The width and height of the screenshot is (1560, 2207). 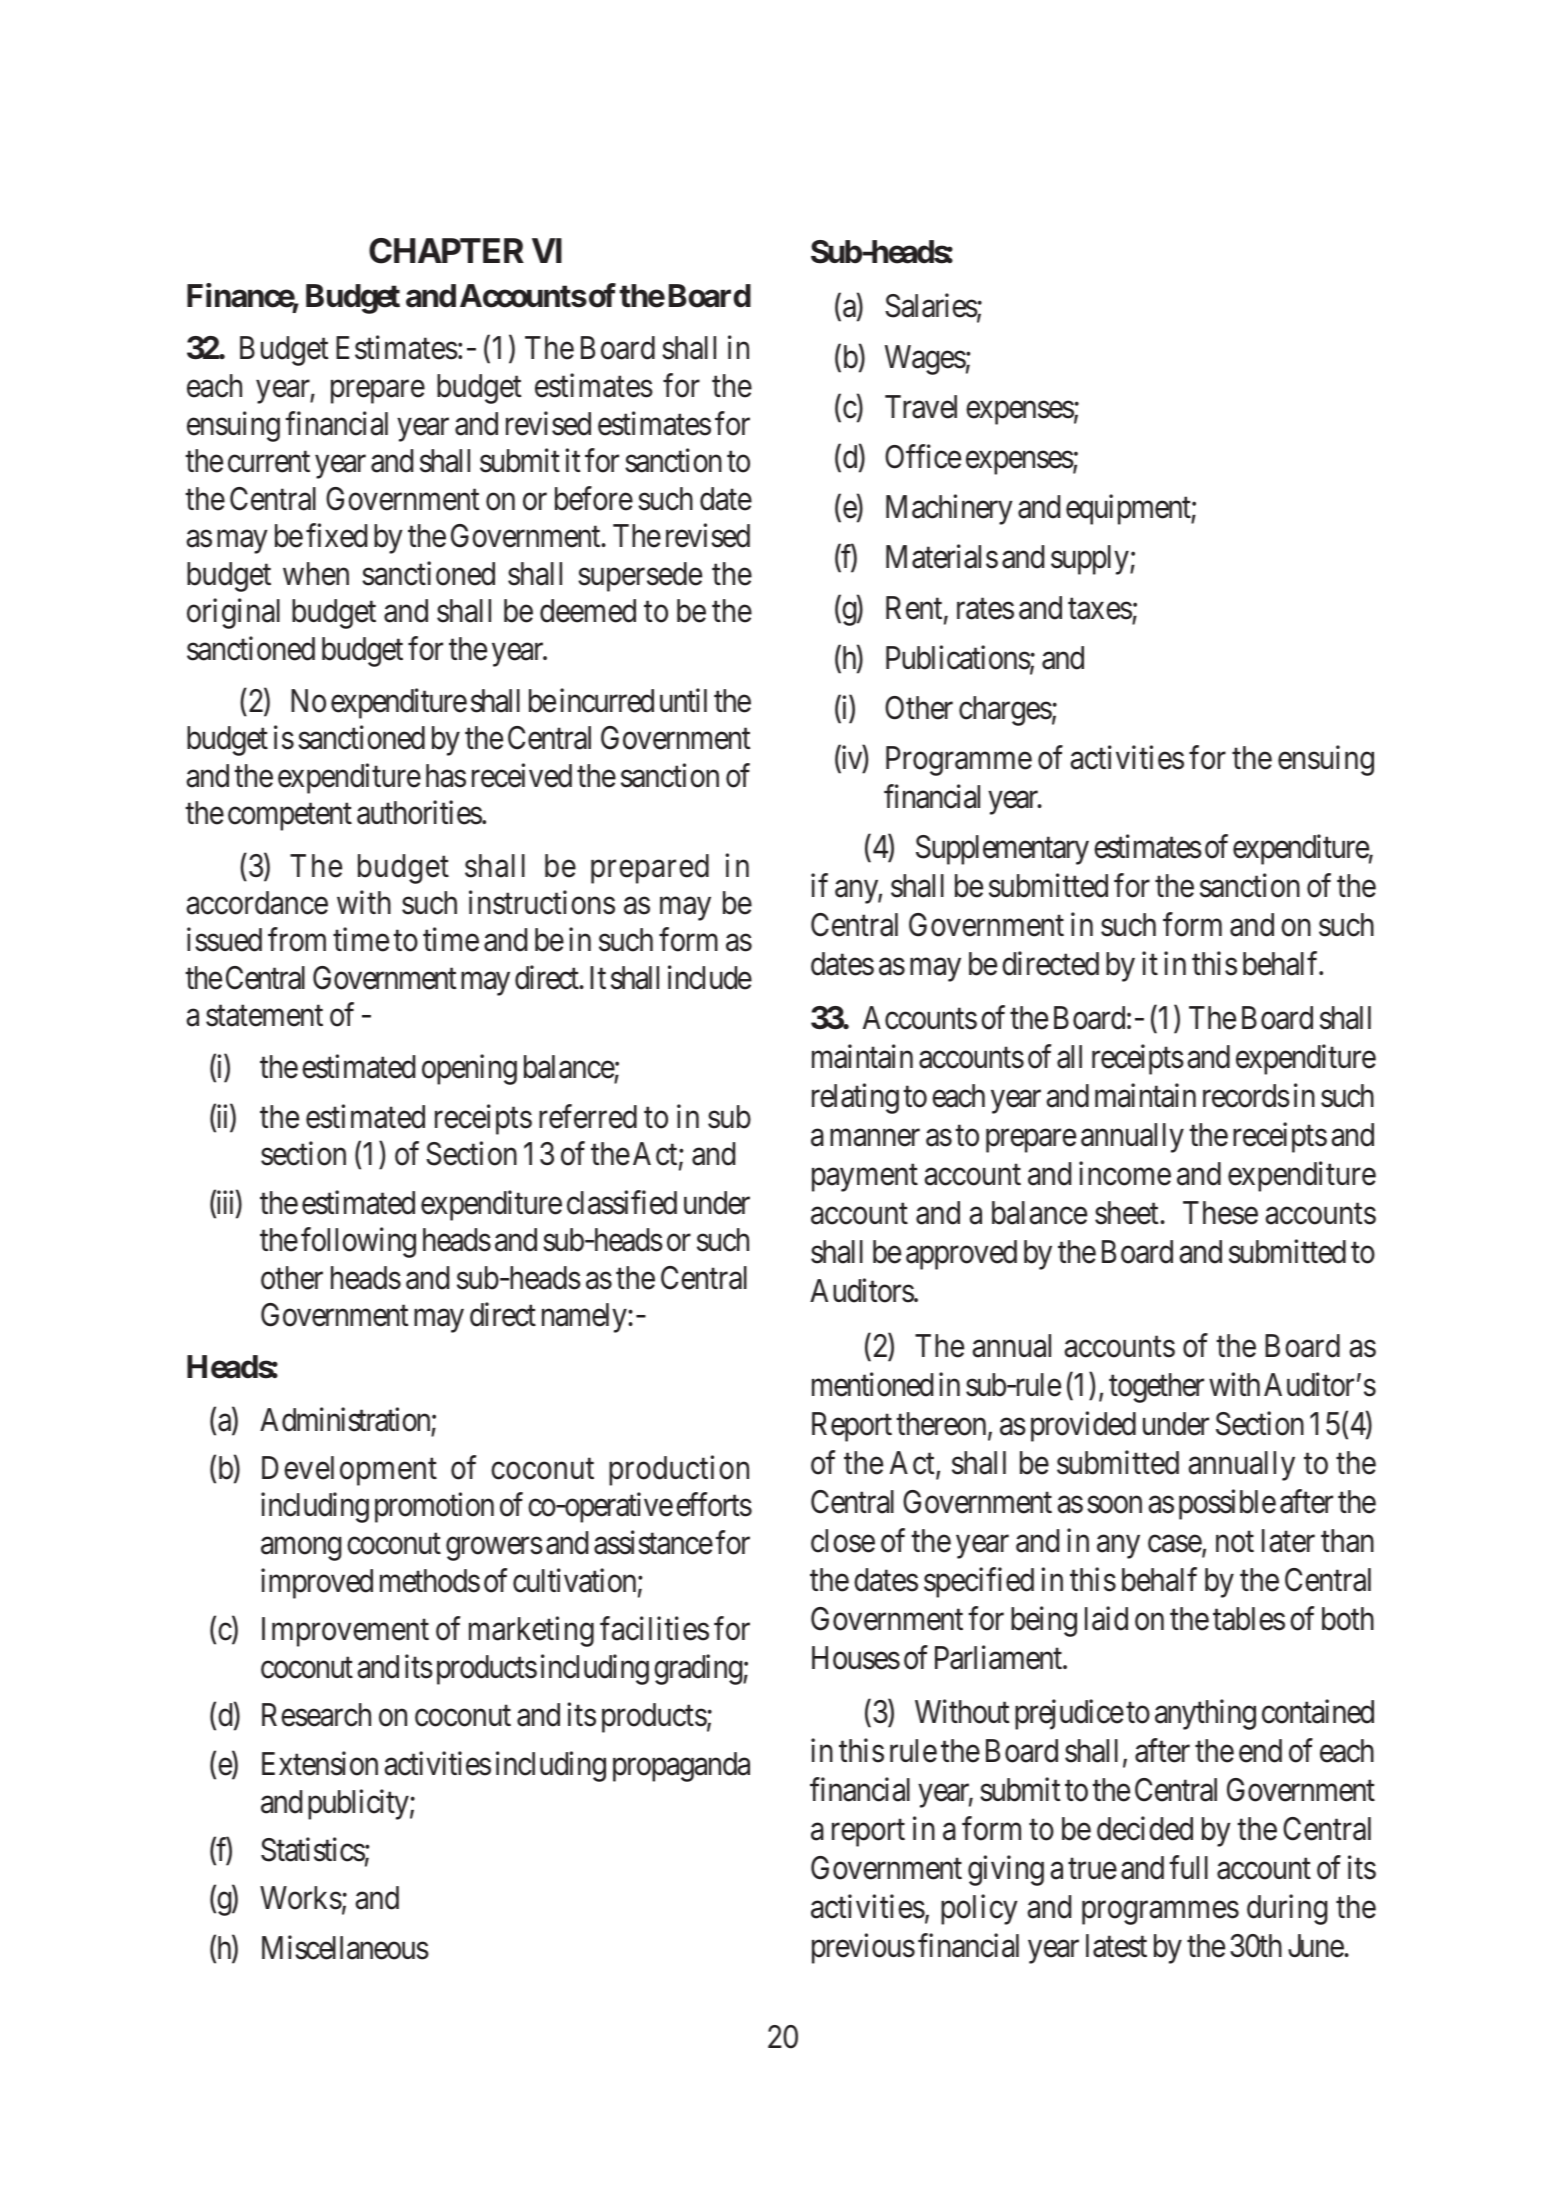 I want to click on Office, so click(x=923, y=456).
